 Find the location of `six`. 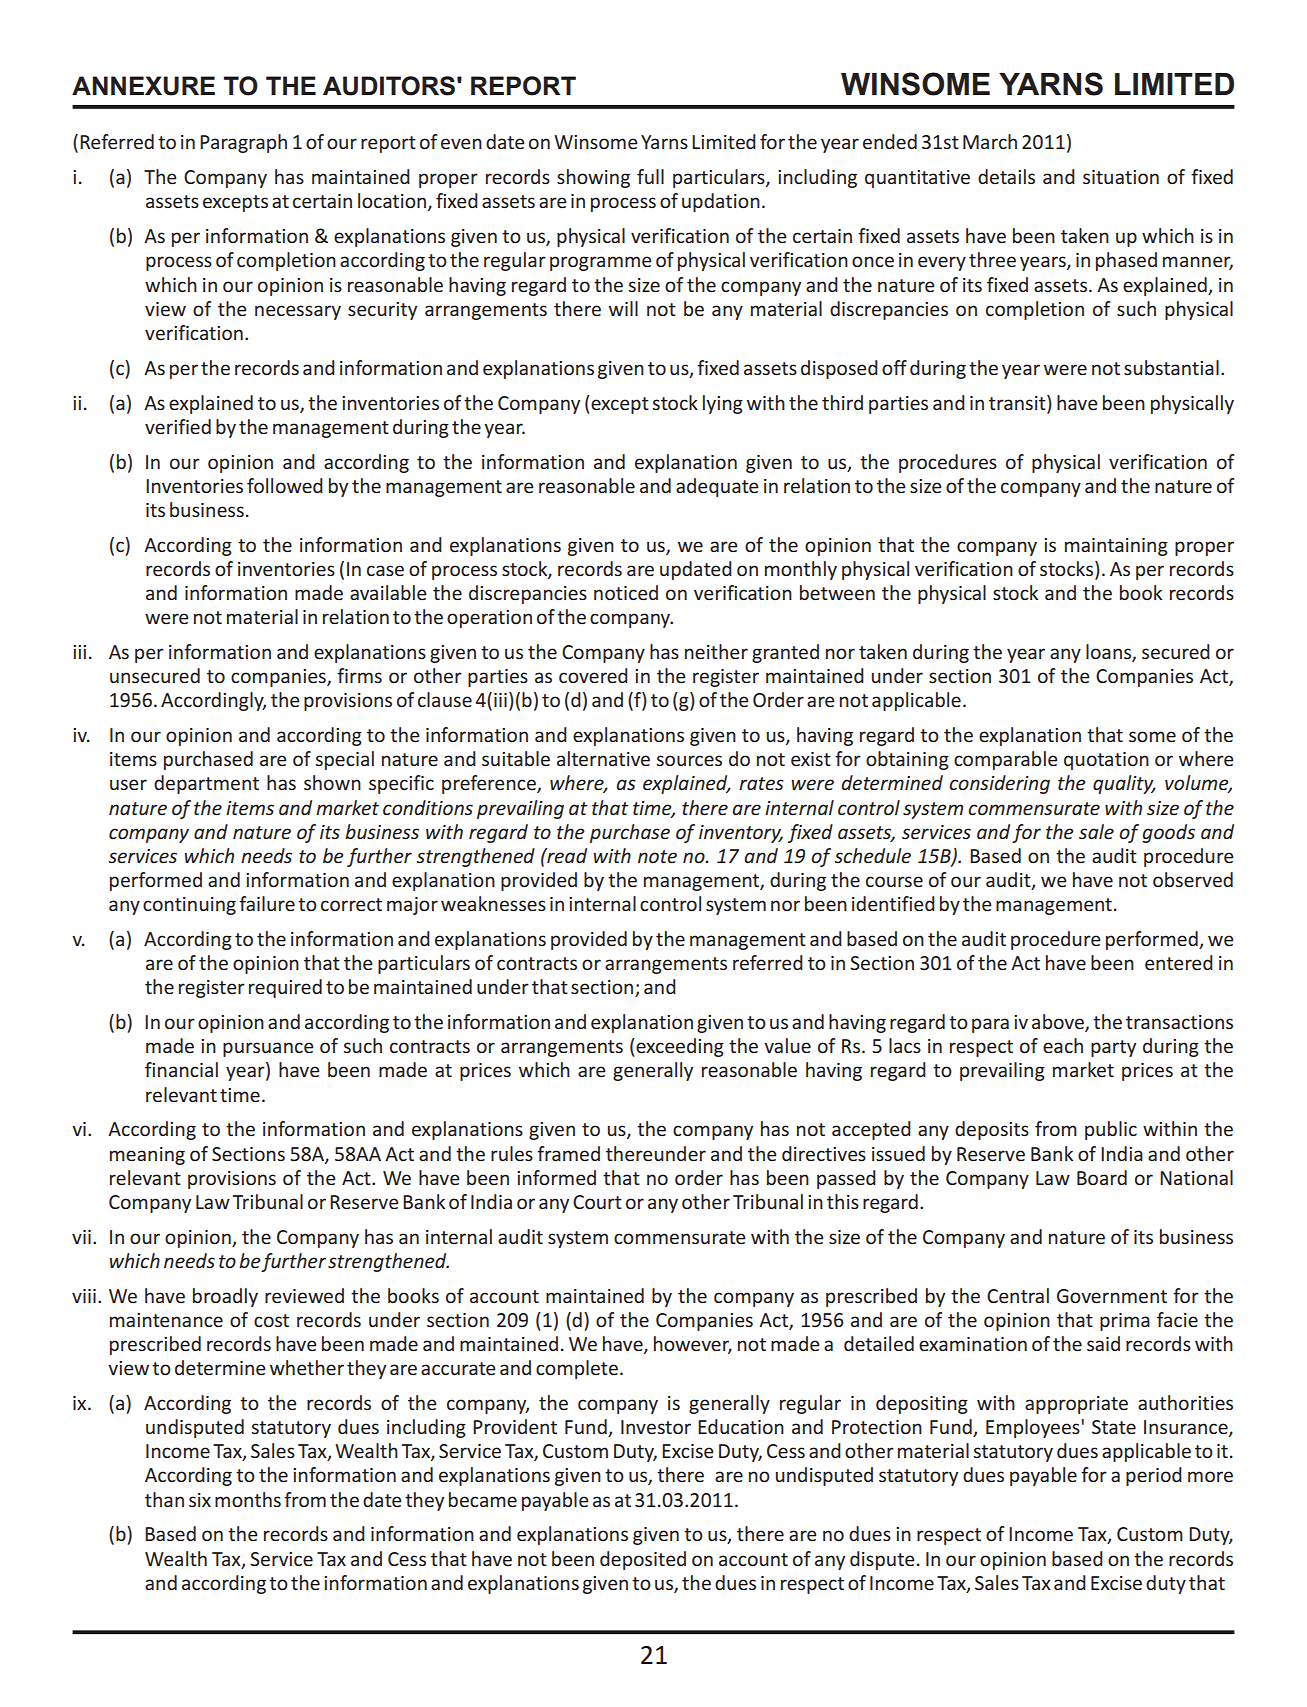

six is located at coordinates (200, 1500).
